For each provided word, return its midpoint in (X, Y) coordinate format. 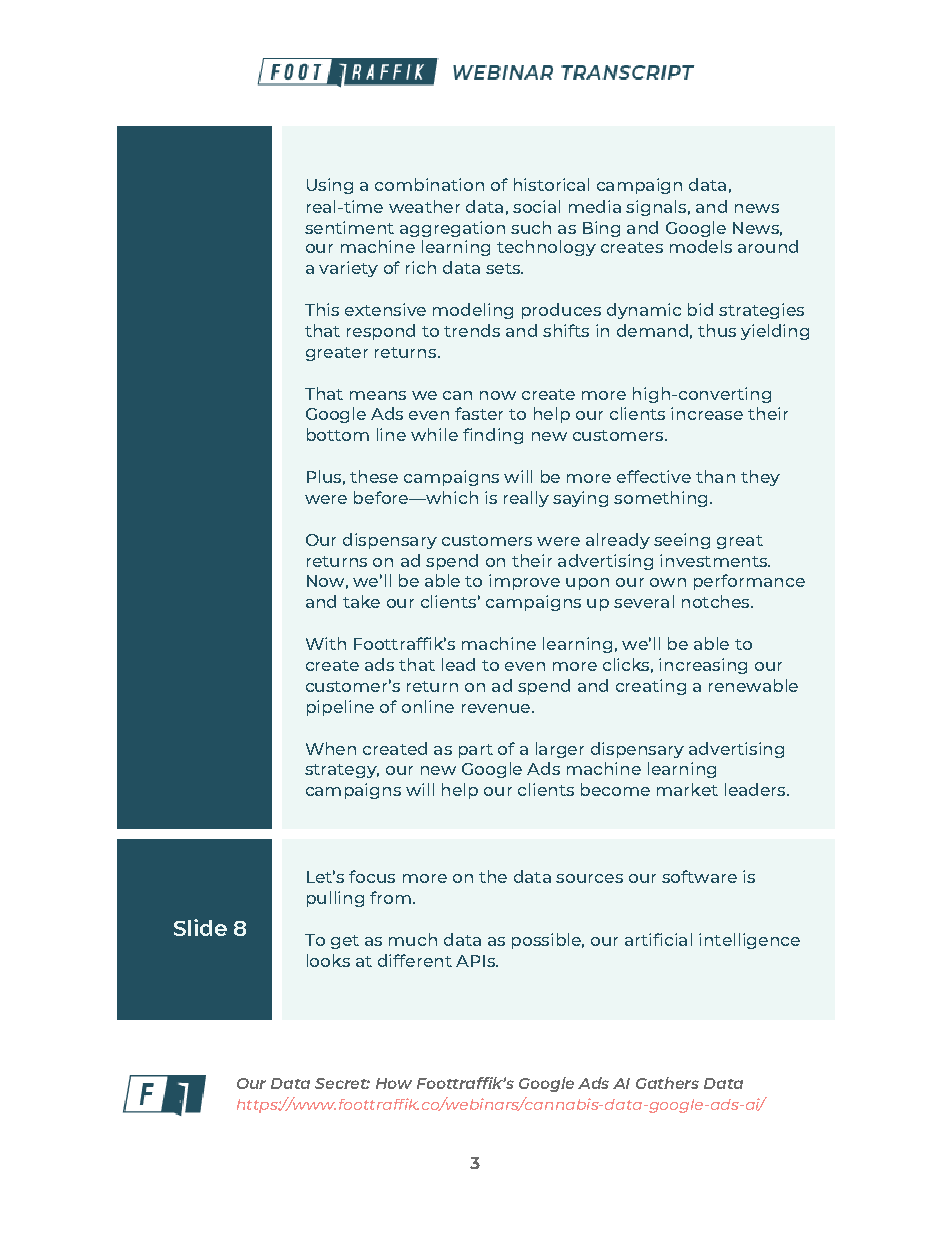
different (415, 960)
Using (330, 186)
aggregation (452, 229)
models (701, 246)
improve (524, 582)
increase (707, 413)
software (699, 876)
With (326, 643)
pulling (335, 899)
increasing (703, 666)
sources (589, 878)
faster (479, 413)
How (394, 1083)
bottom (338, 434)
